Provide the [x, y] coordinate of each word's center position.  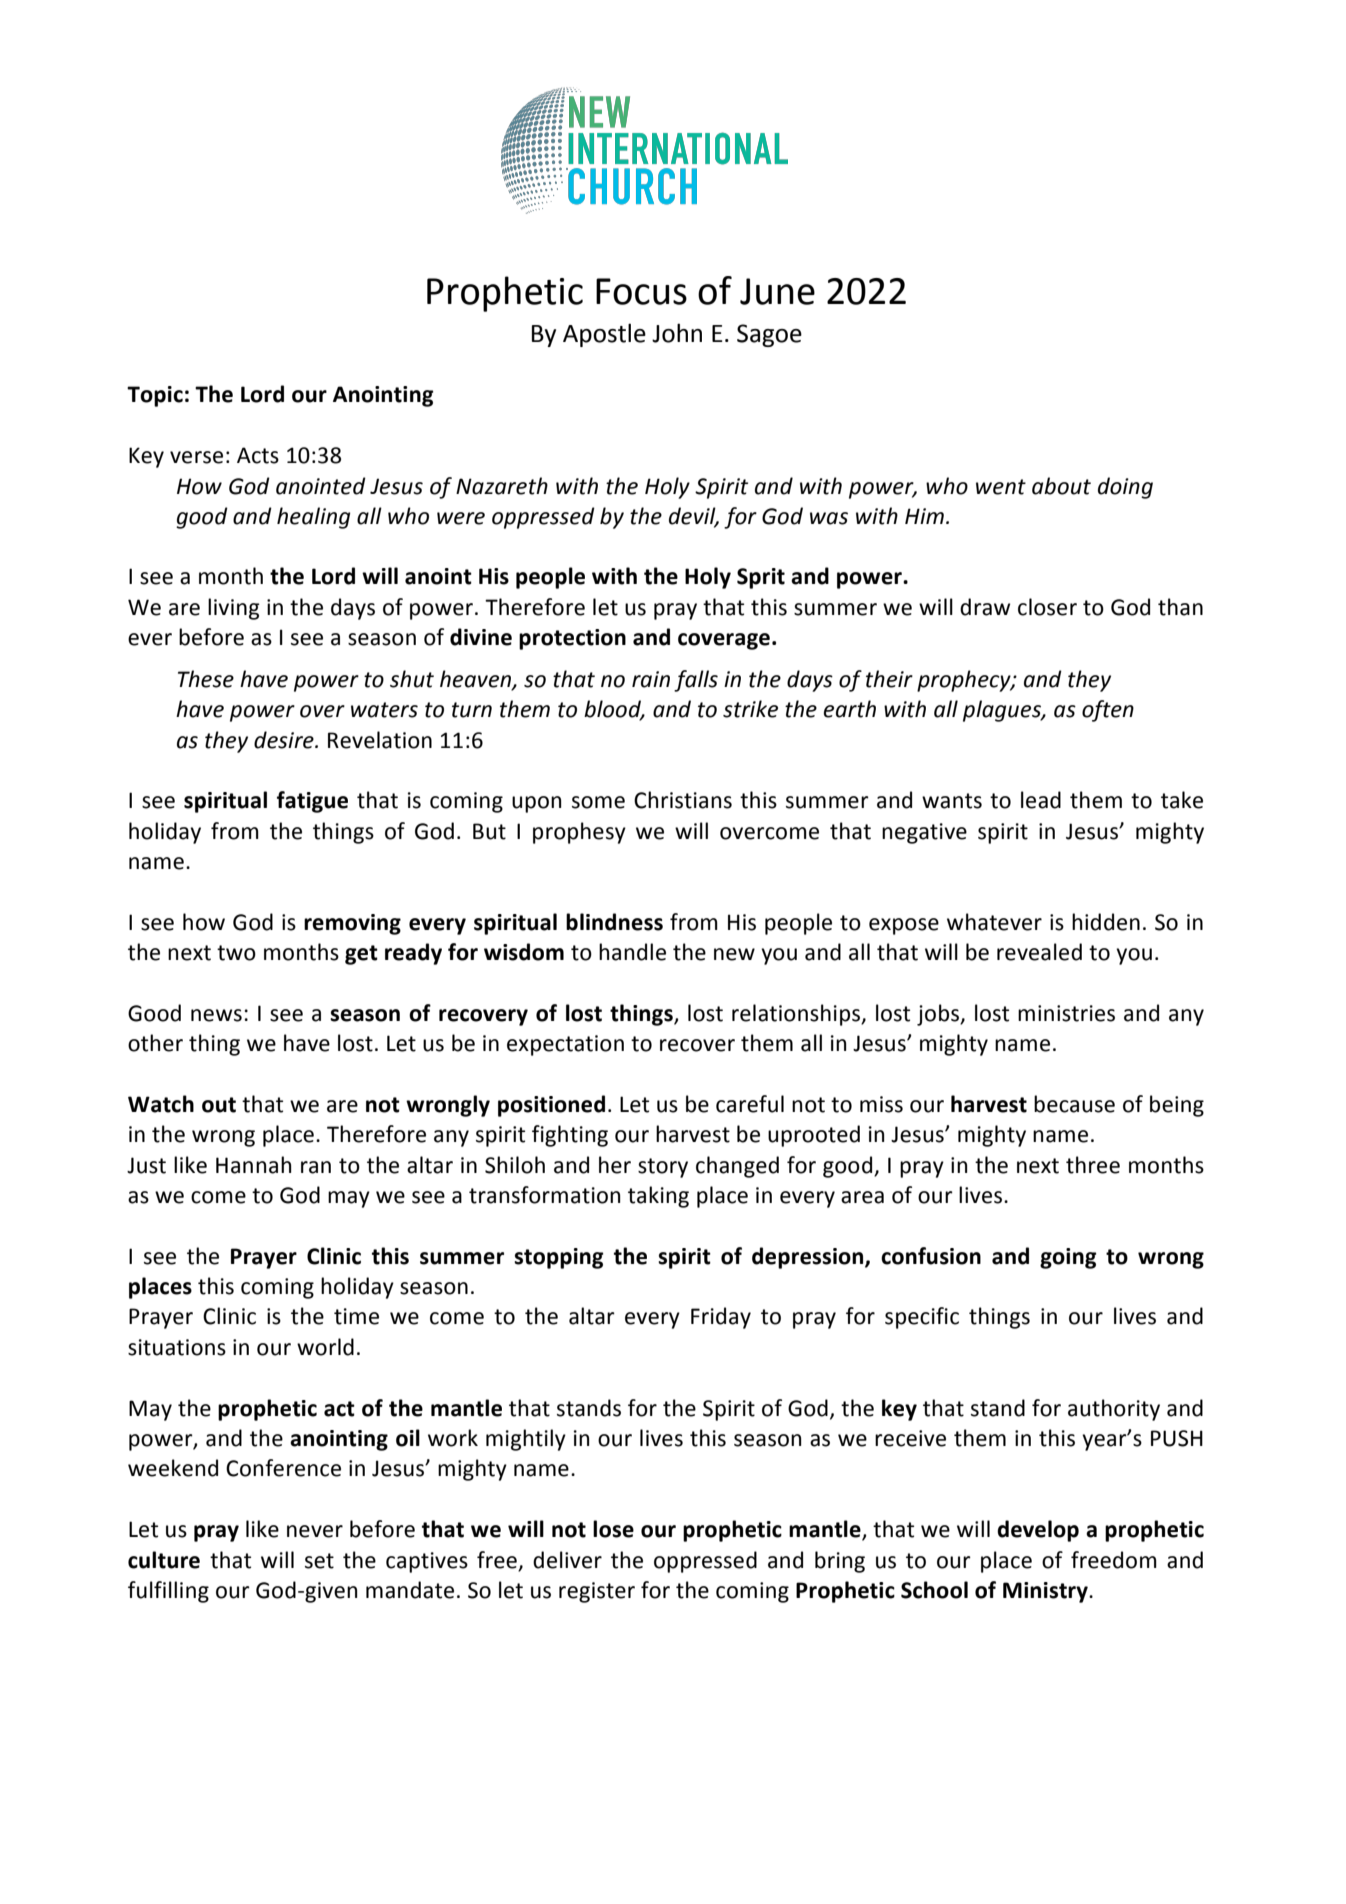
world [325, 1347]
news [216, 1015]
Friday [721, 1318]
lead [1041, 800]
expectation [565, 1045]
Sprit [761, 578]
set [319, 1561]
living [234, 609]
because [1074, 1104]
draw [985, 607]
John [677, 333]
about [1061, 486]
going [1068, 1258]
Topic [155, 396]
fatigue [312, 802]
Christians [683, 800]
